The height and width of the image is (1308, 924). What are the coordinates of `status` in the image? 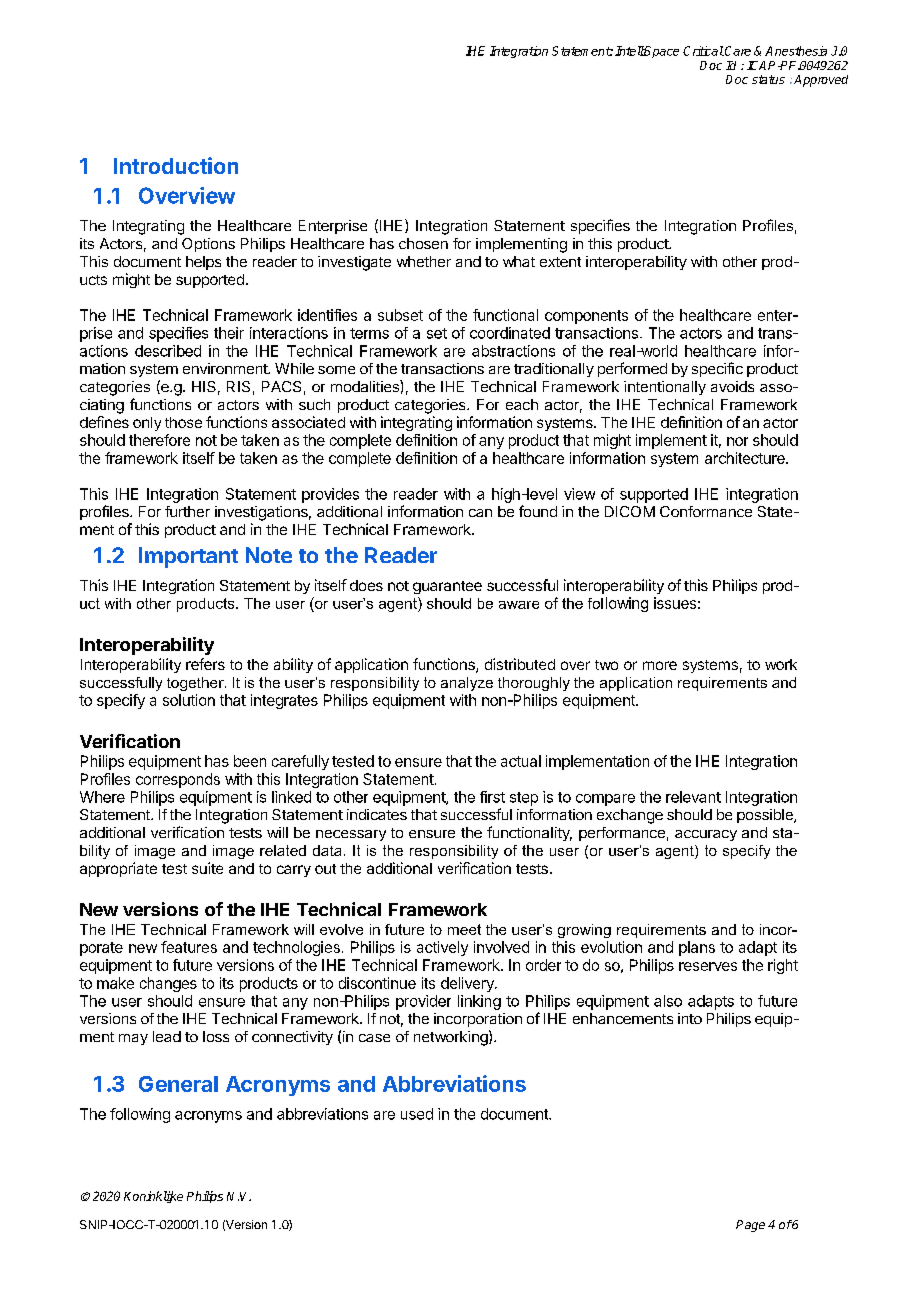 It's located at (768, 79).
